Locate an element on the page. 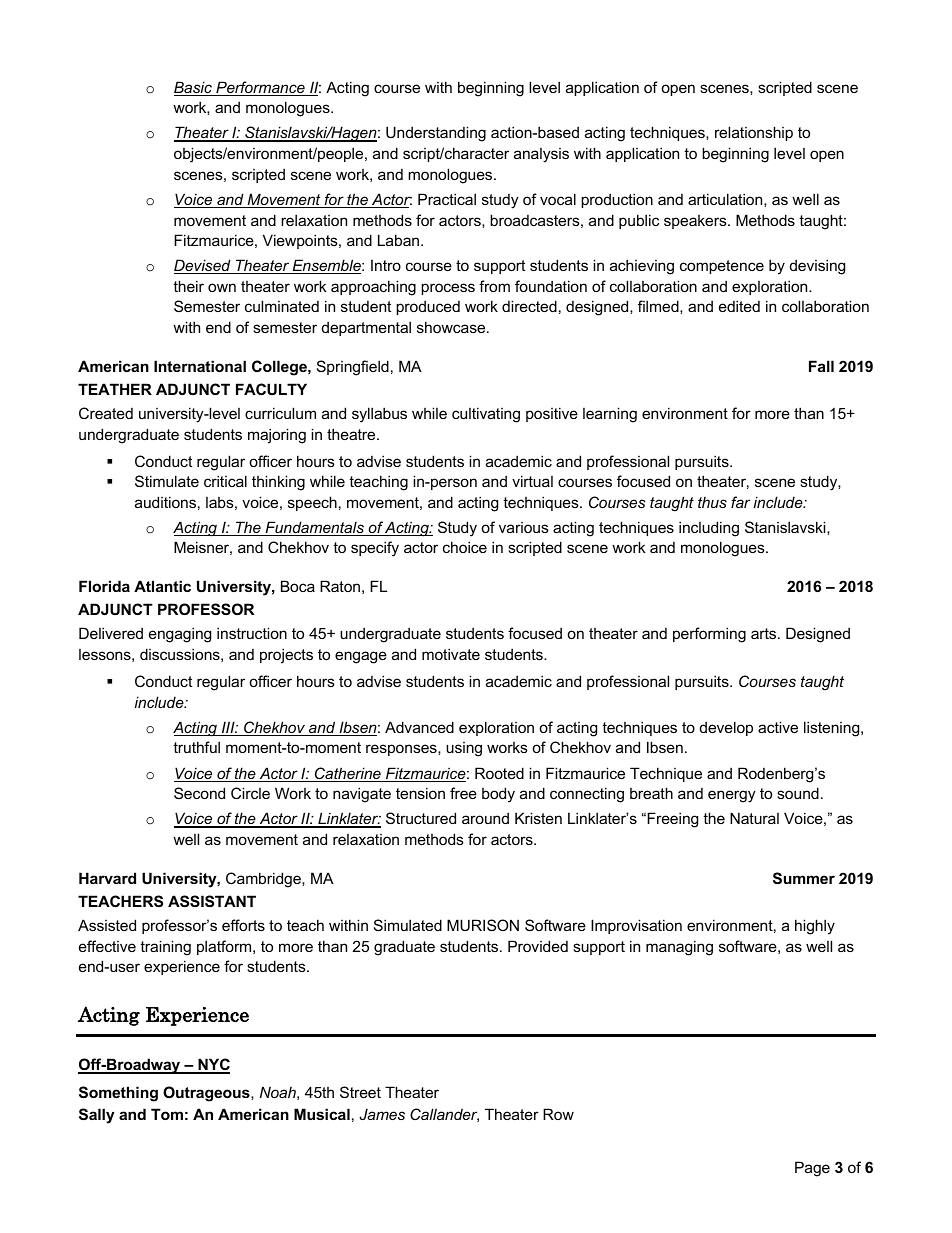 The image size is (952, 1233). Tom is located at coordinates (167, 1114).
